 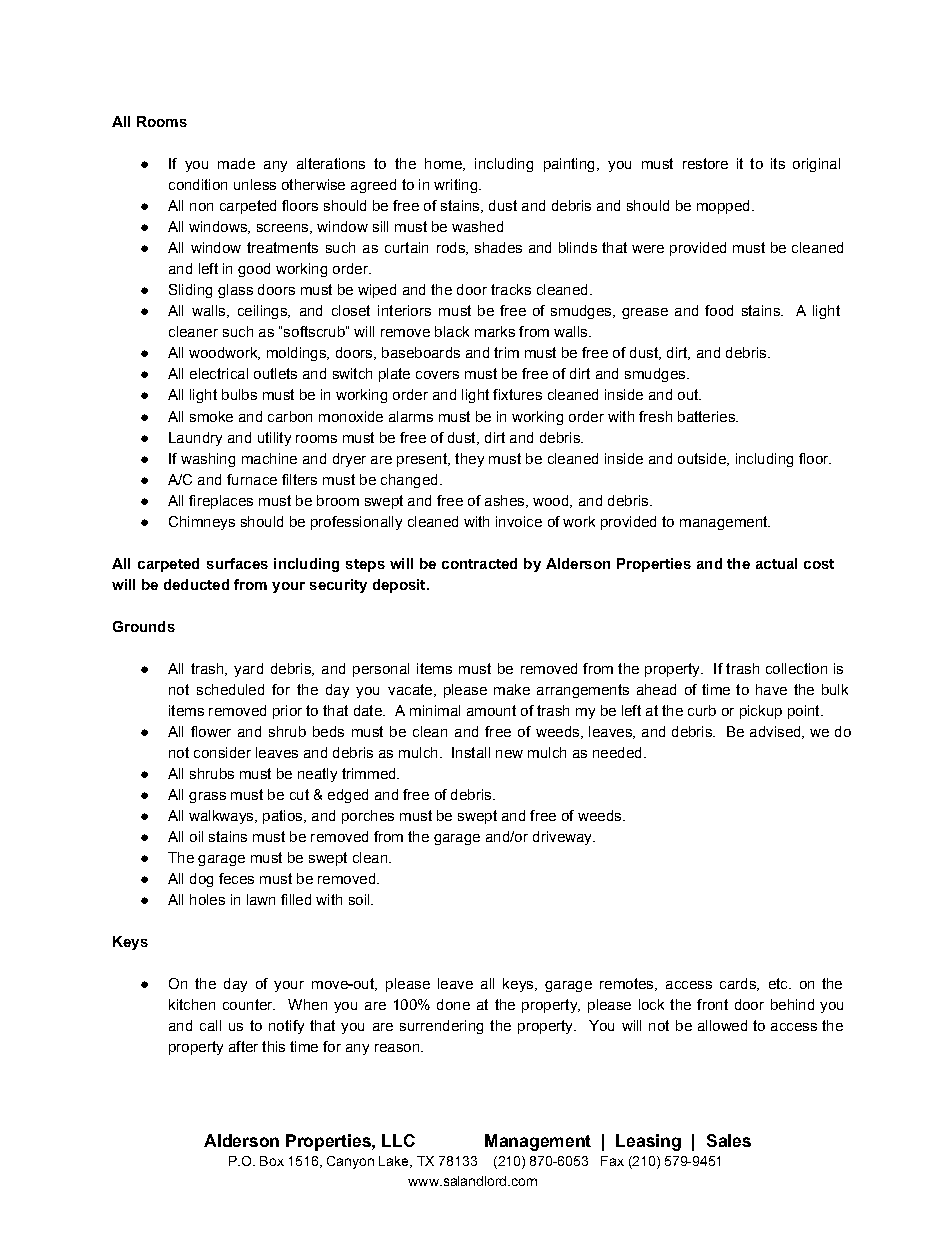 I want to click on Box, so click(x=272, y=1161).
